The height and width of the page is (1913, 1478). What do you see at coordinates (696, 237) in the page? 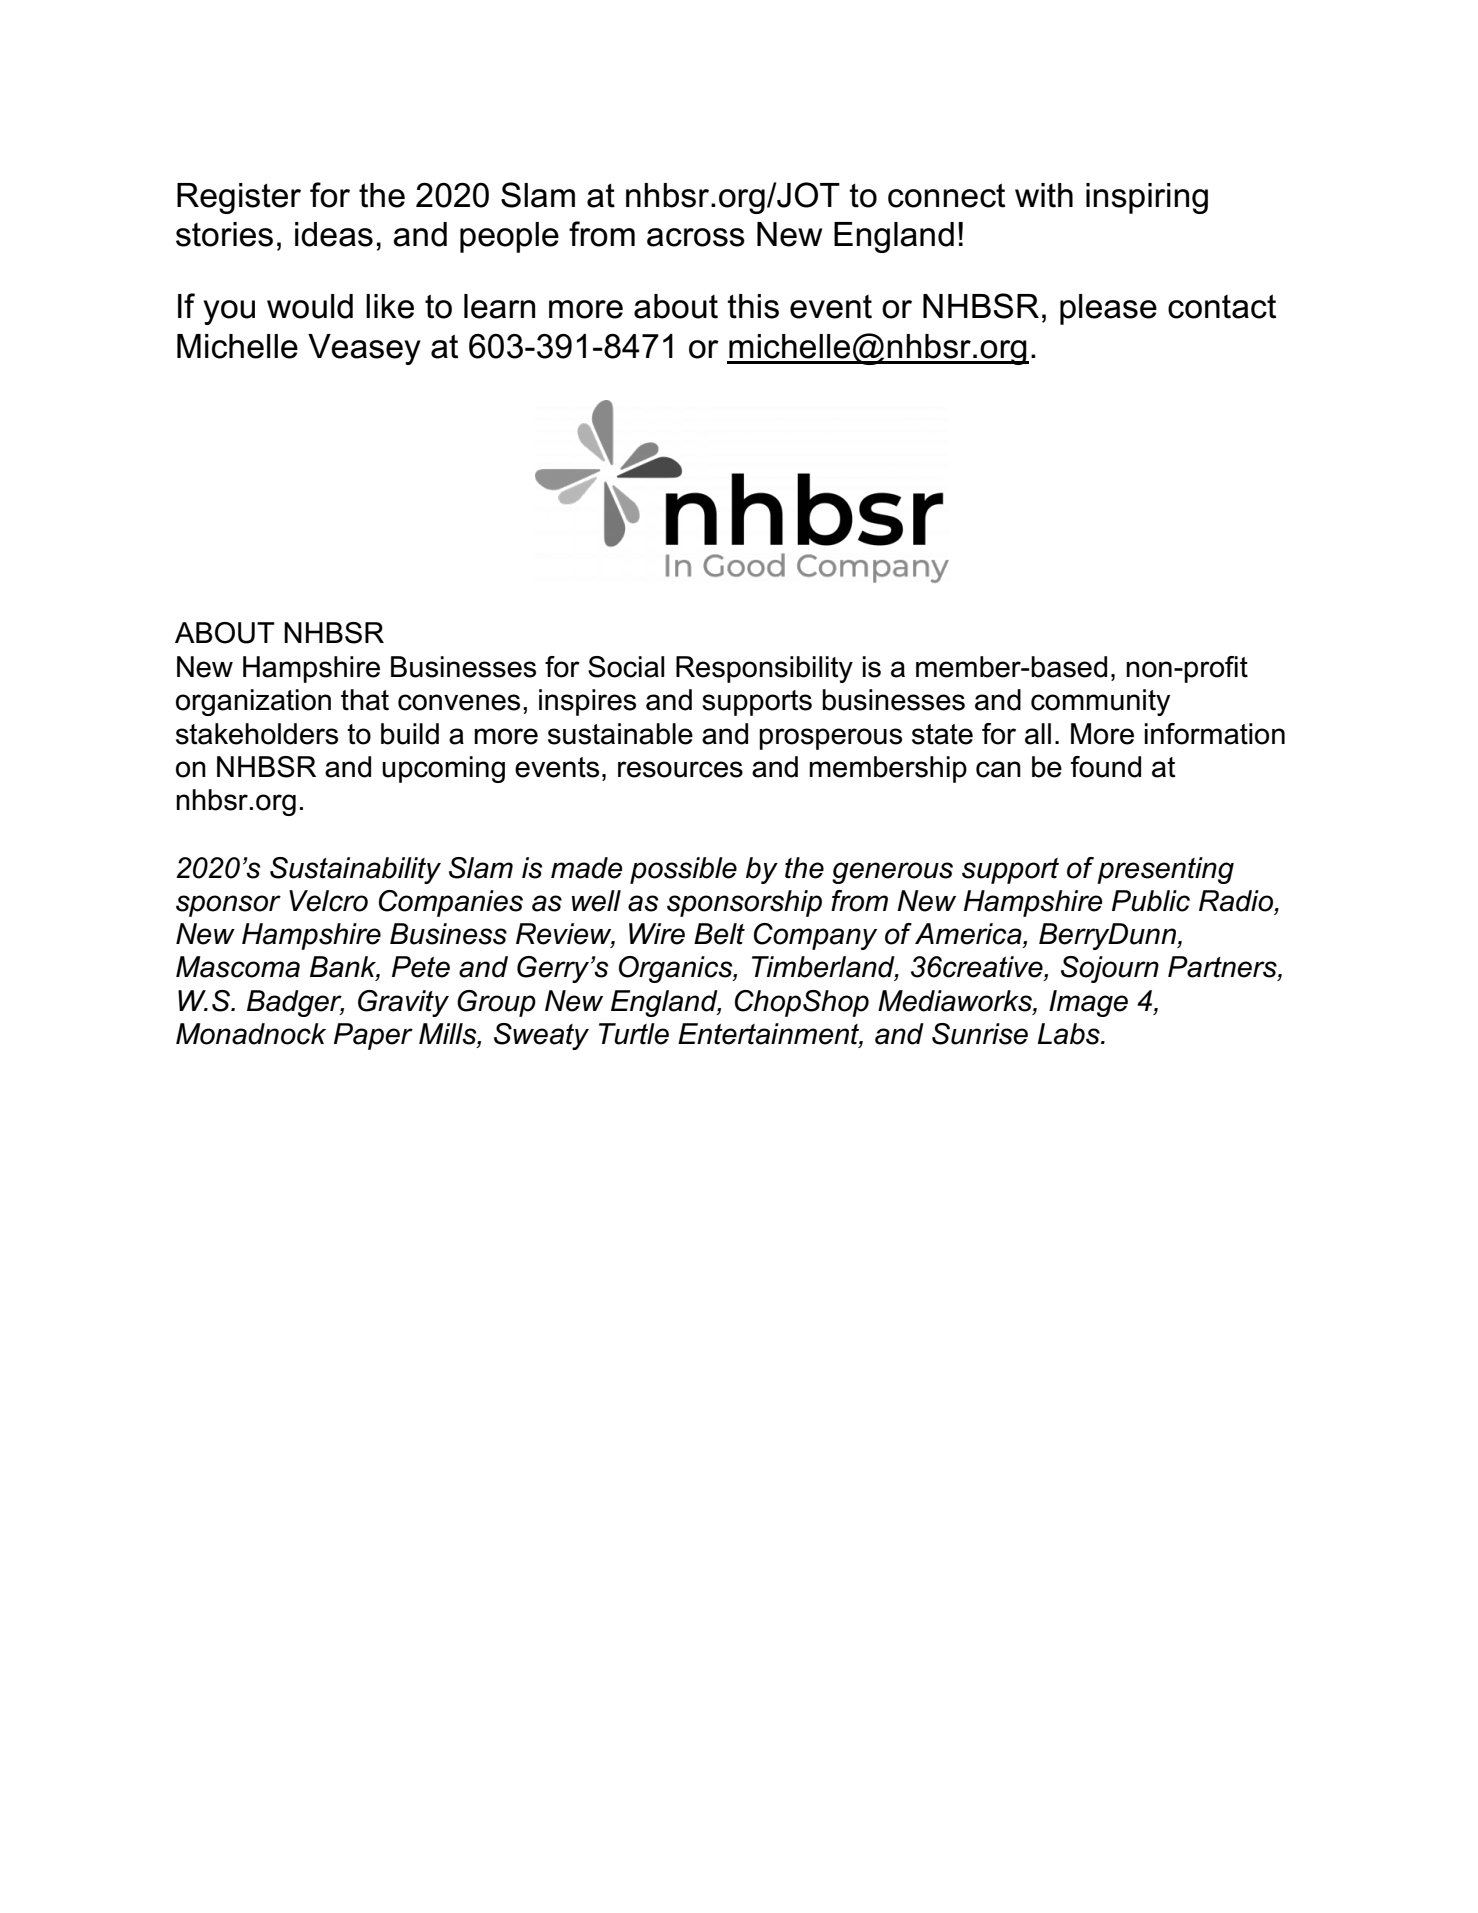
I see `across` at bounding box center [696, 237].
